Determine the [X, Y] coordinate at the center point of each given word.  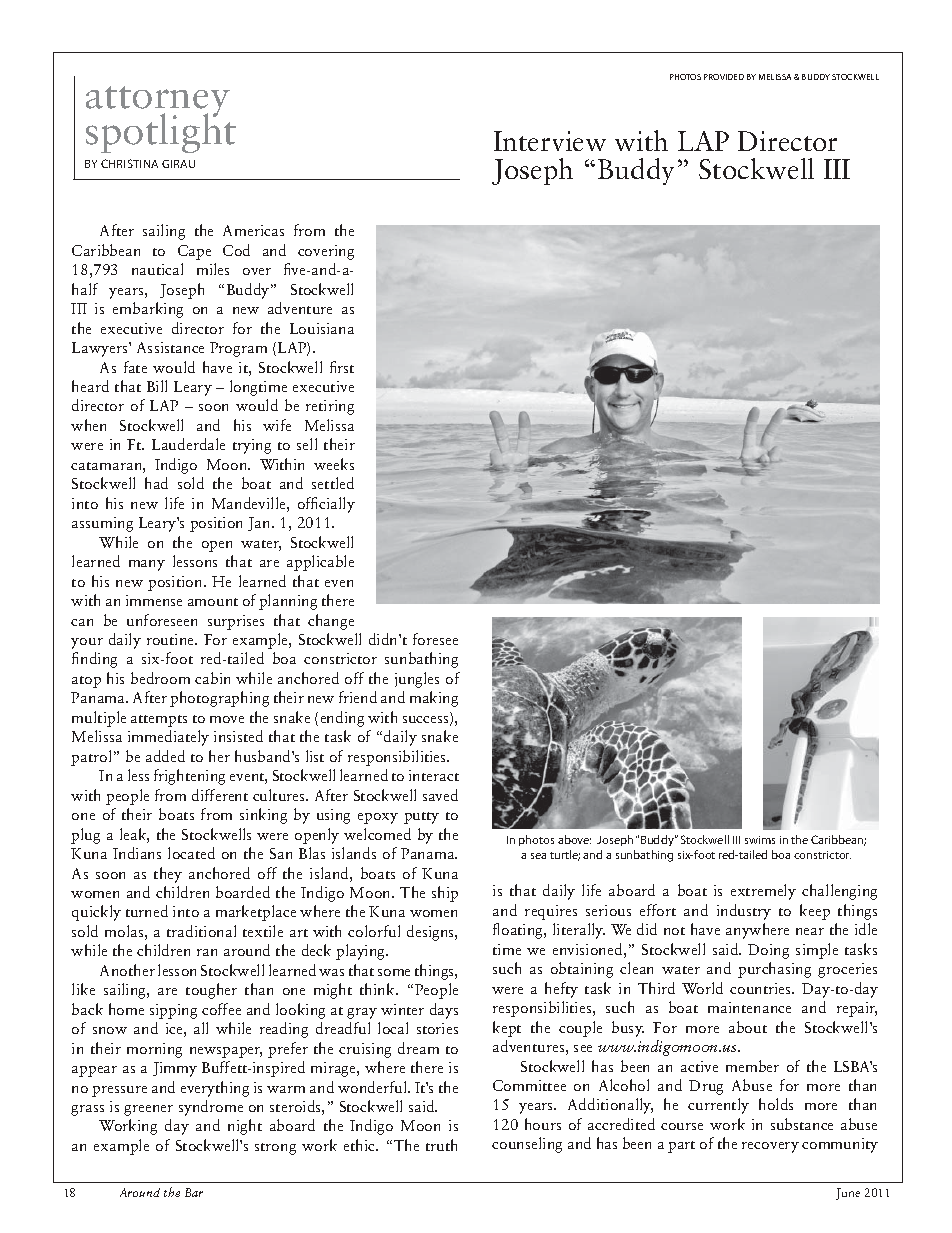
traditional [201, 931]
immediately [168, 738]
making [434, 699]
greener [148, 1110]
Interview [550, 141]
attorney [158, 103]
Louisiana [322, 328]
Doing [768, 951]
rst [346, 369]
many [147, 565]
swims [760, 840]
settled [333, 483]
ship [445, 894]
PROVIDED [724, 77]
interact [434, 775]
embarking [148, 310]
